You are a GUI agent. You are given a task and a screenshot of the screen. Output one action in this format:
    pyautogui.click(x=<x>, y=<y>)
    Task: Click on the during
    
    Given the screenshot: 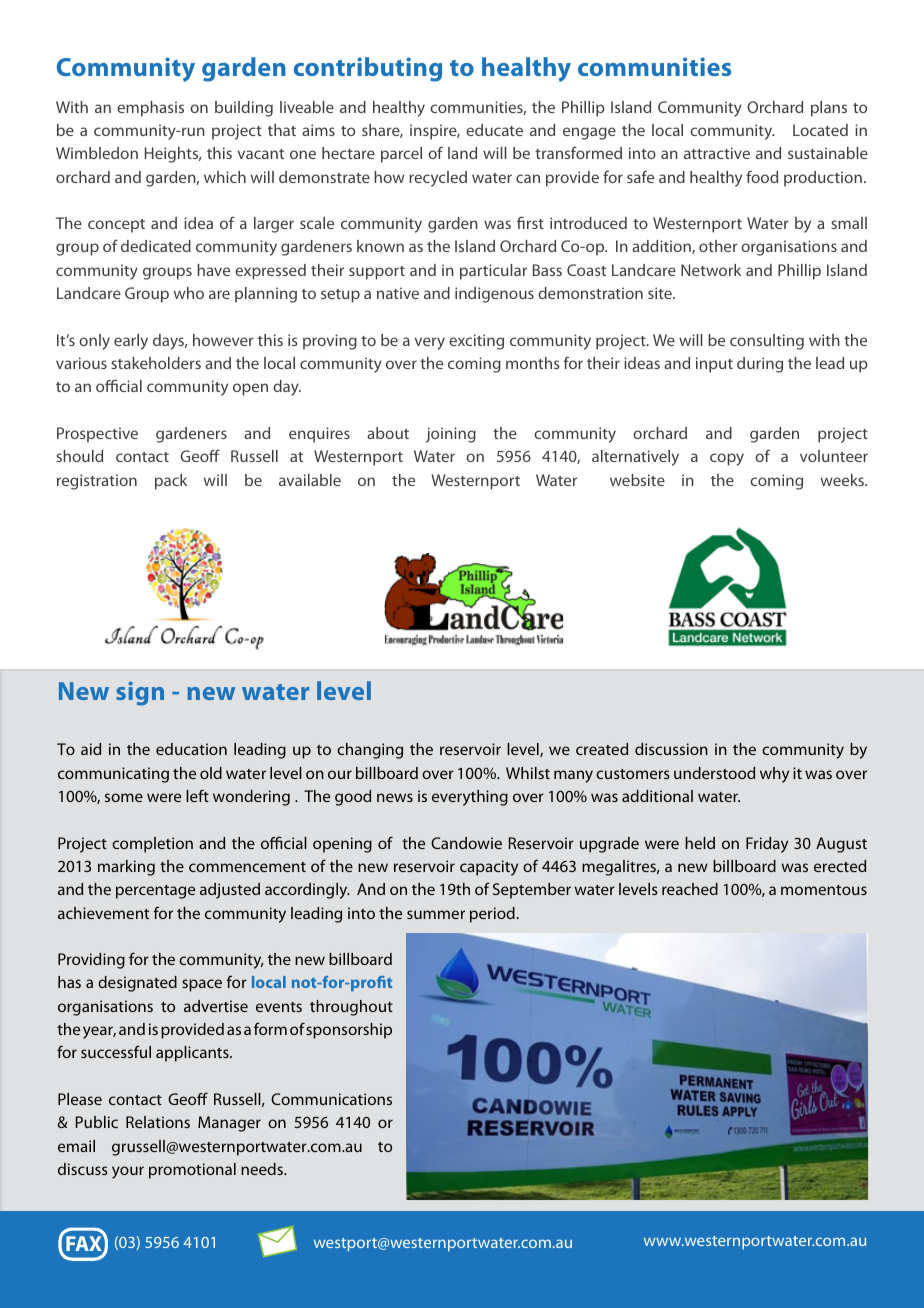 What is the action you would take?
    pyautogui.click(x=760, y=365)
